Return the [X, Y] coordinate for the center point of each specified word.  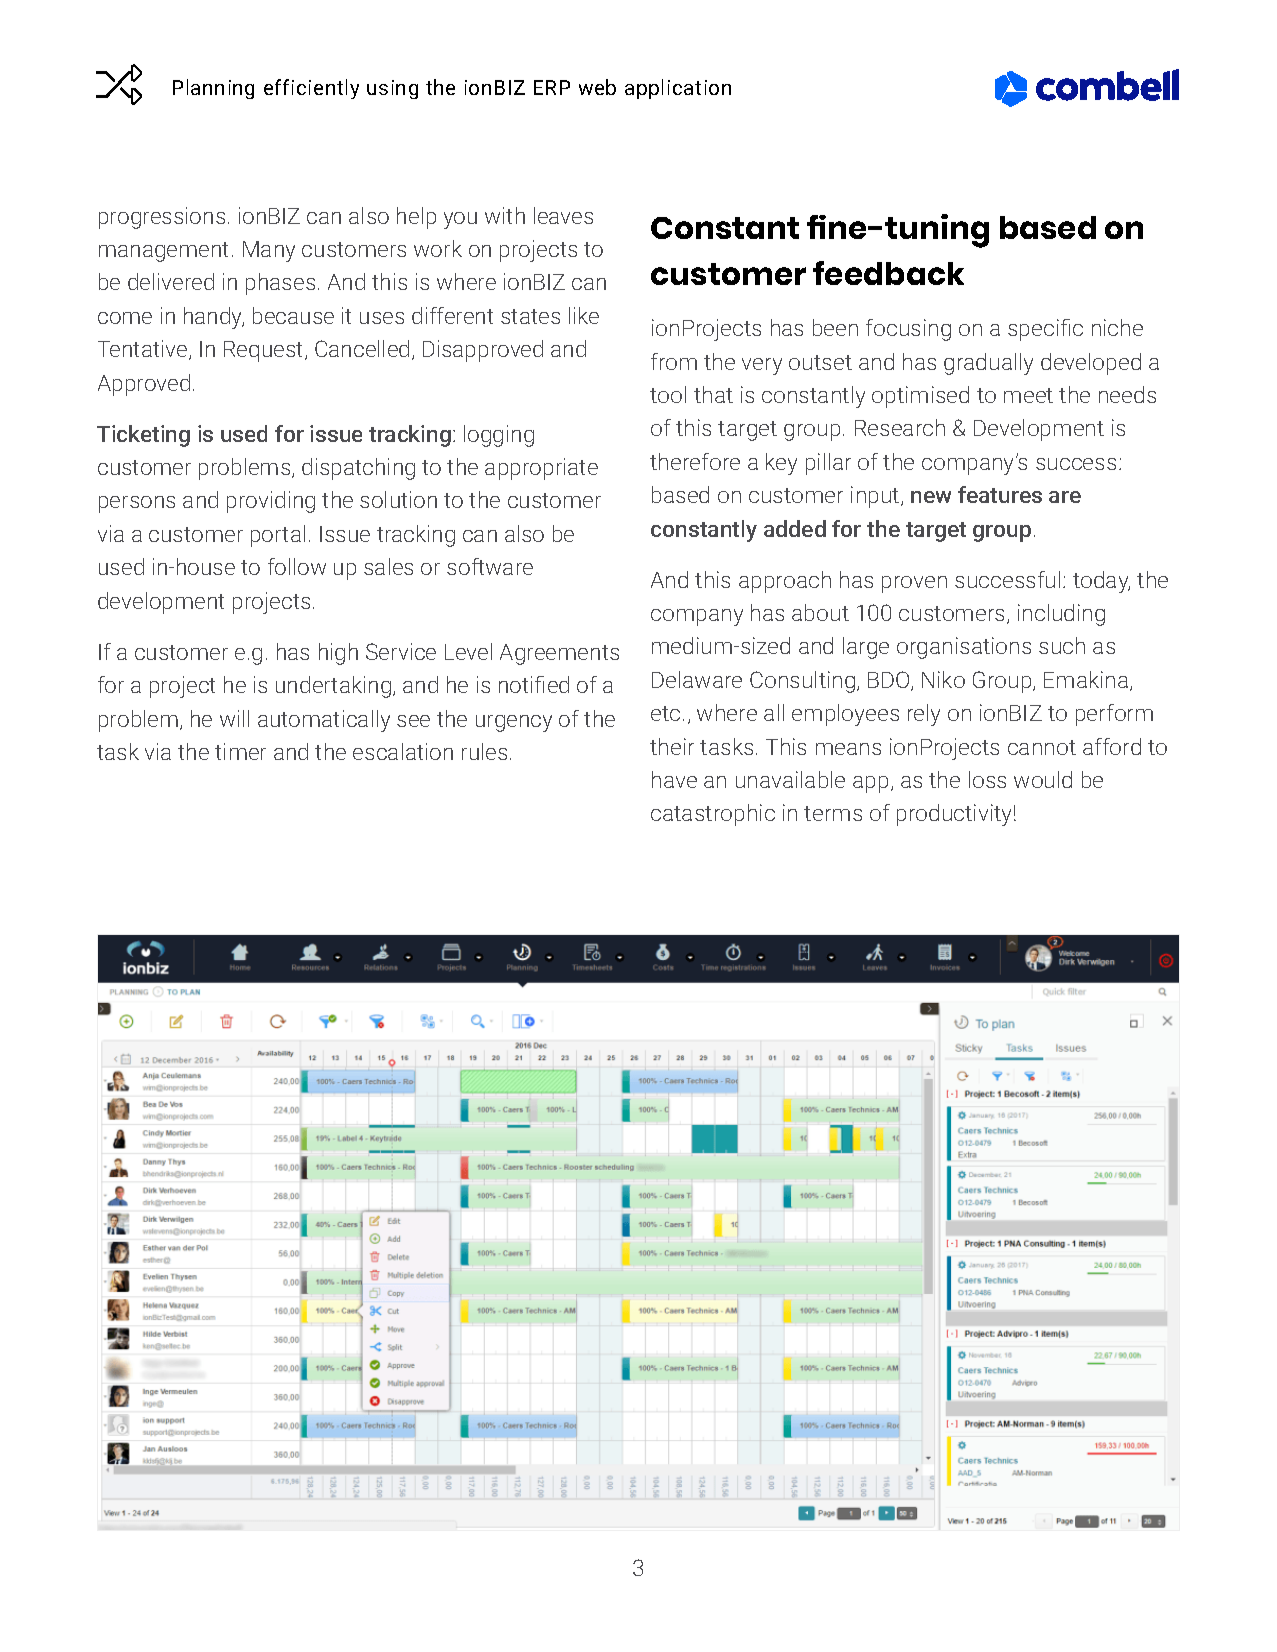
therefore [695, 461]
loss [987, 779]
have [674, 779]
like [584, 315]
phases [280, 284]
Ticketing [143, 436]
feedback [888, 273]
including [1061, 615]
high [338, 654]
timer [240, 751]
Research [900, 427]
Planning [213, 89]
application [678, 89]
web [597, 87]
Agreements [559, 654]
